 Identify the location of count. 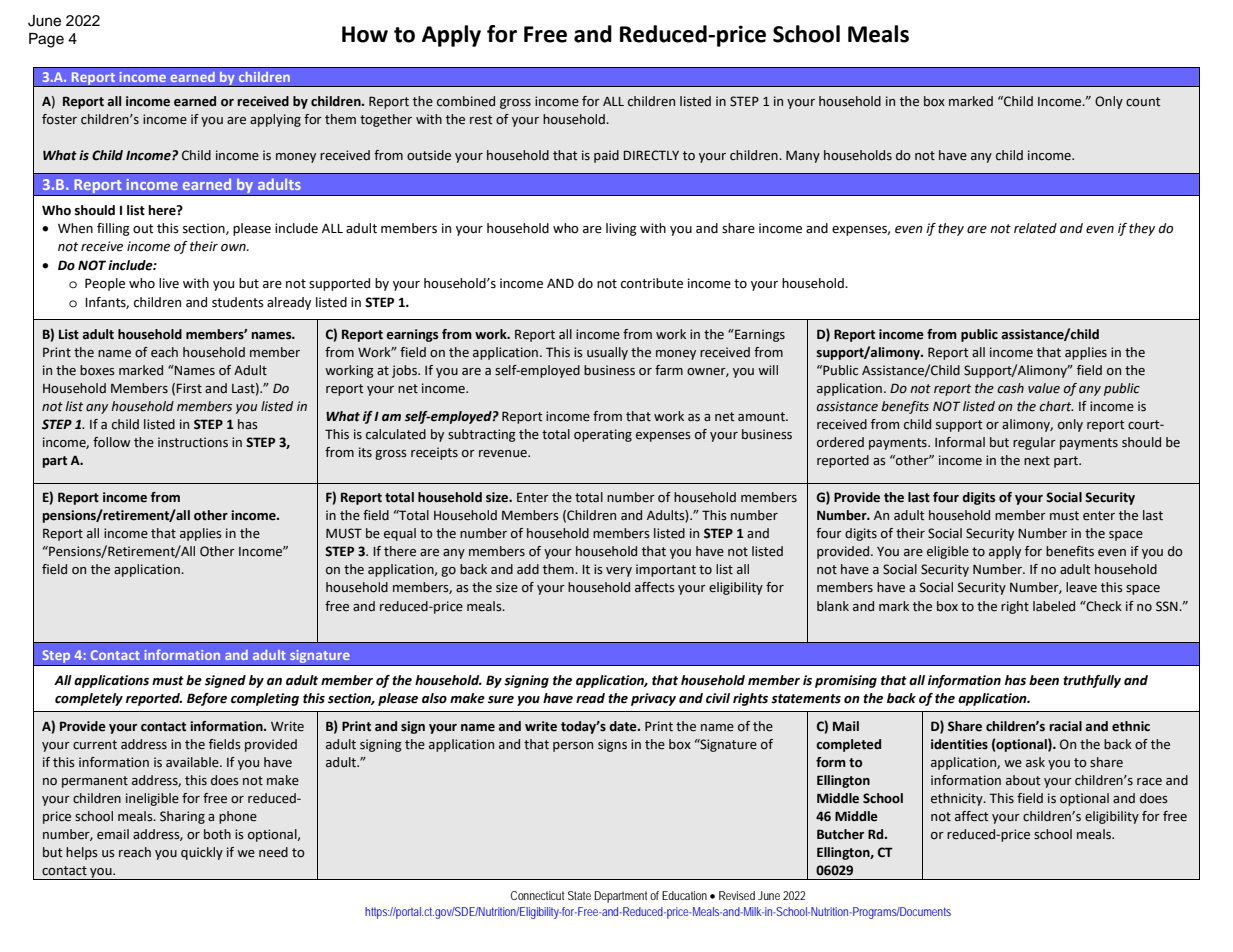
(1143, 102).
